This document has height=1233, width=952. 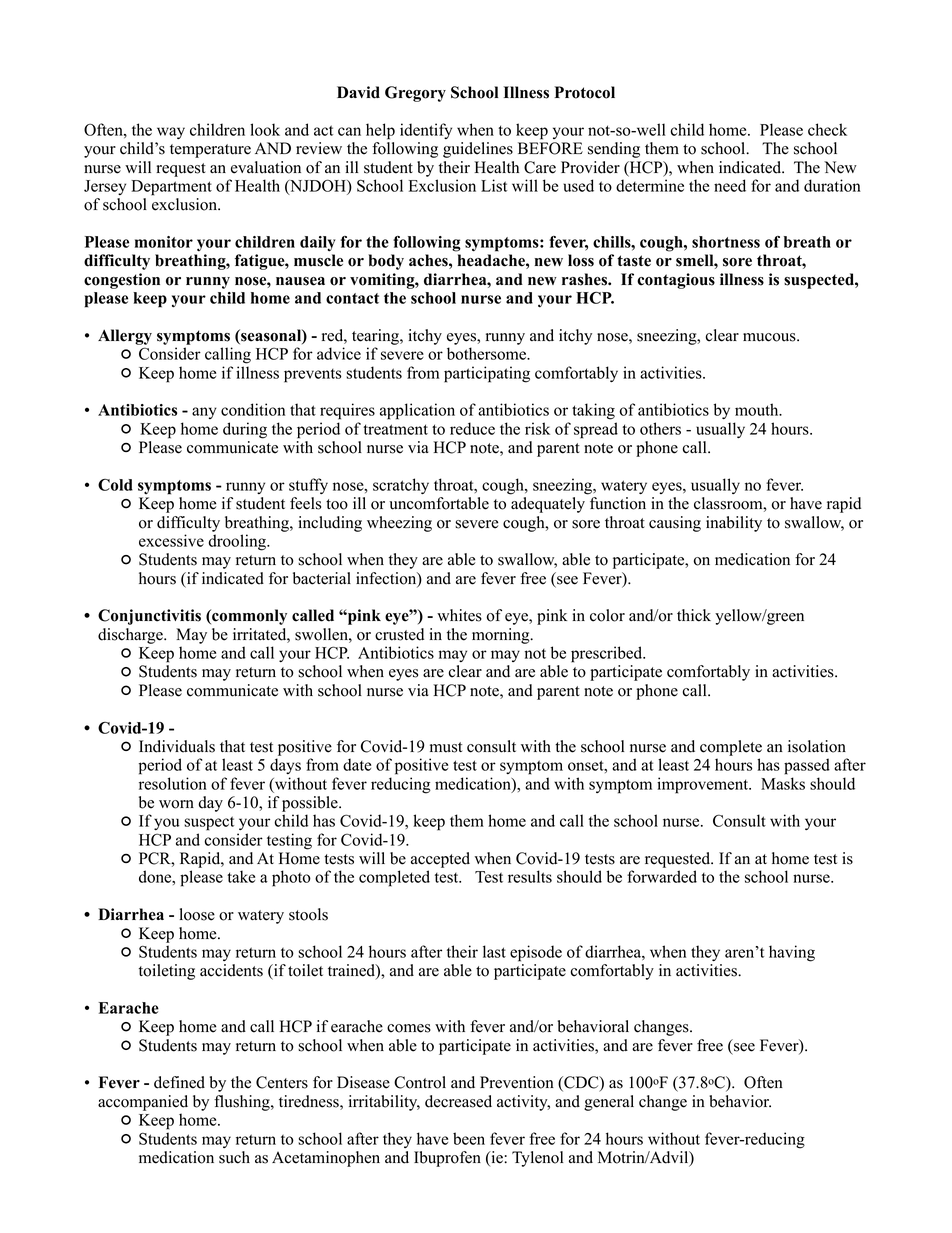 What do you see at coordinates (827, 129) in the document?
I see `check` at bounding box center [827, 129].
